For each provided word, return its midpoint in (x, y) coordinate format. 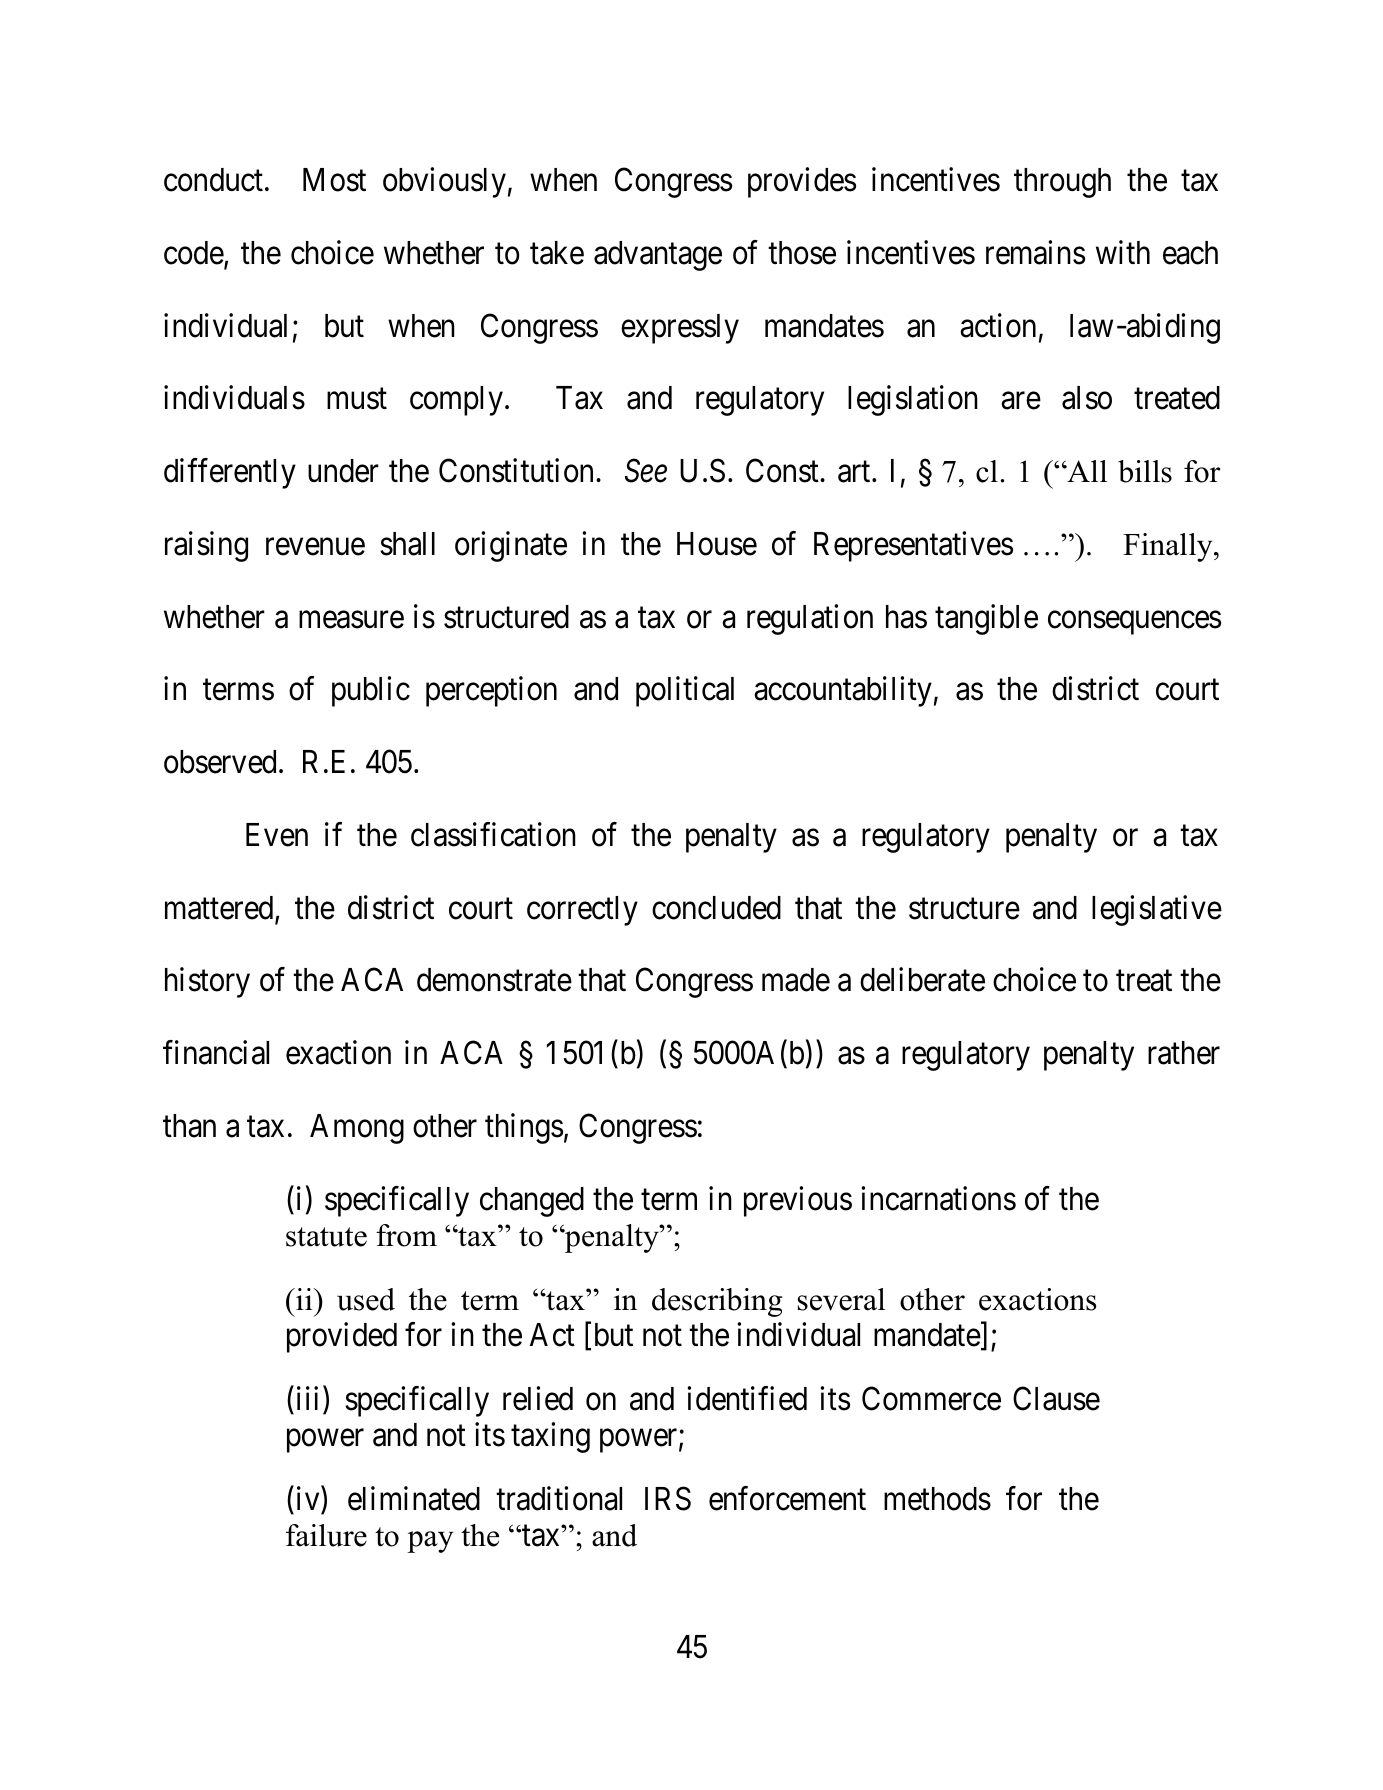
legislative (1157, 910)
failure (326, 1535)
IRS (668, 1498)
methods (937, 1499)
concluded (716, 908)
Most (334, 180)
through (1062, 183)
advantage (658, 256)
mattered (220, 909)
